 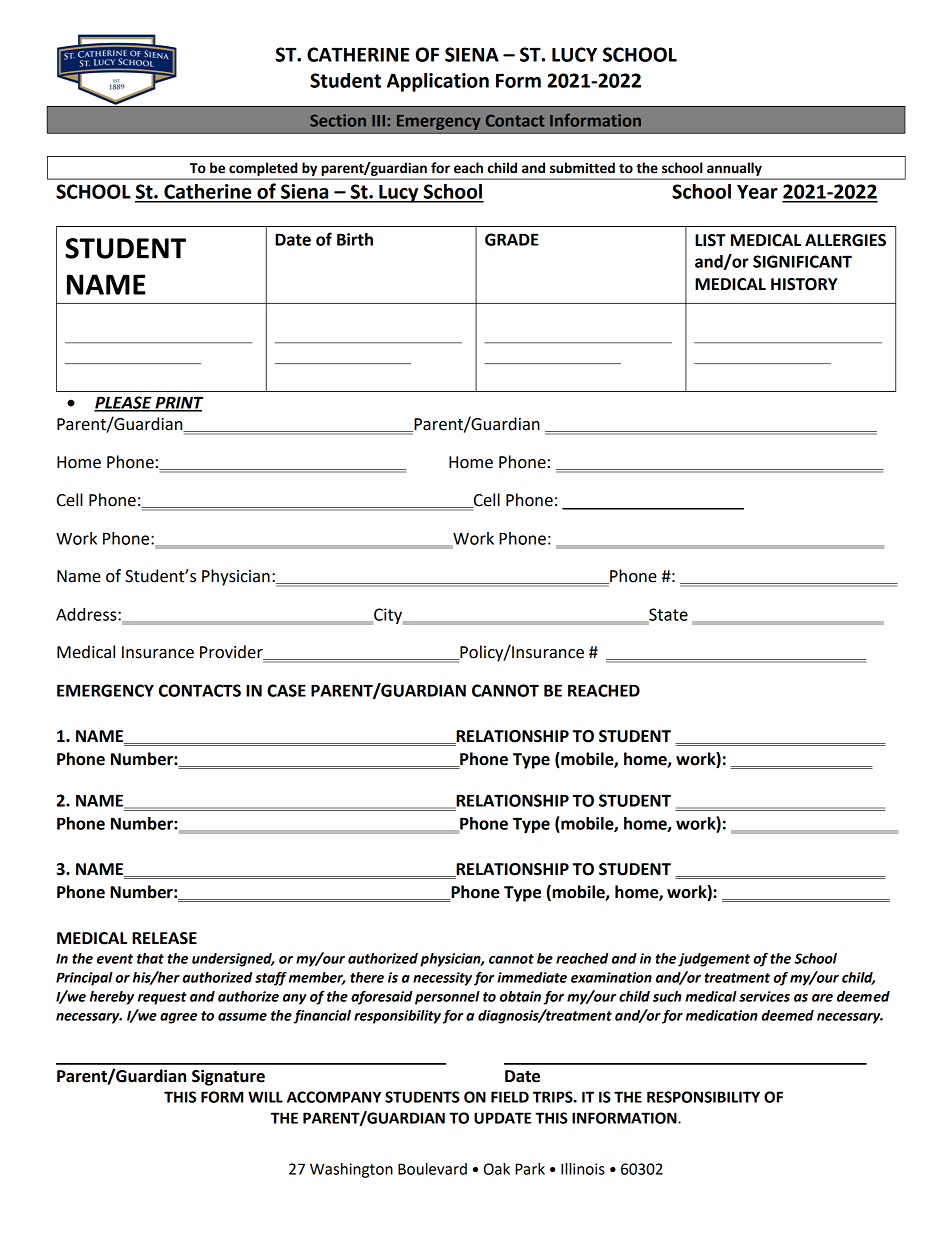 What do you see at coordinates (667, 615) in the document?
I see `State` at bounding box center [667, 615].
